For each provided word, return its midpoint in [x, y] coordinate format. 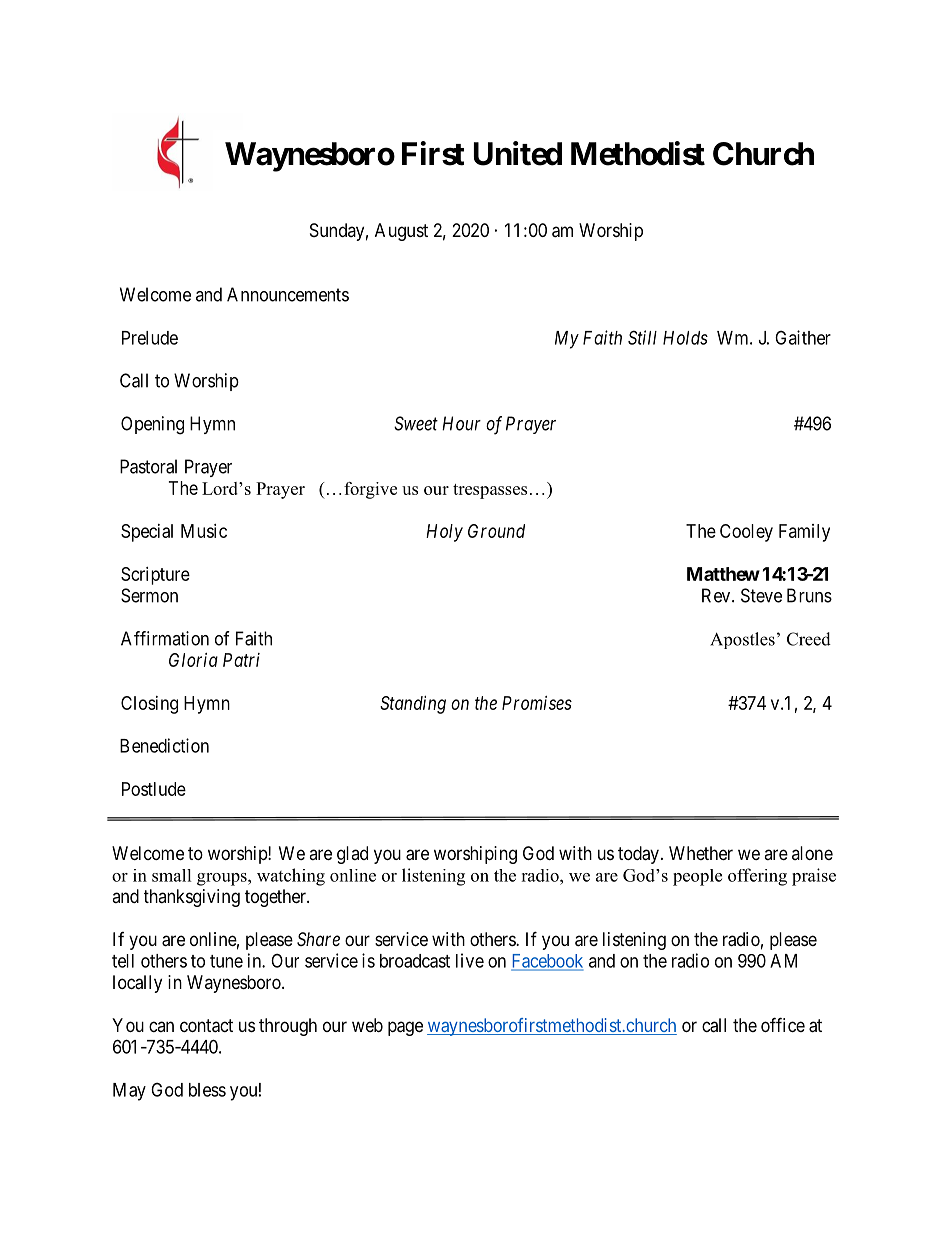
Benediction [164, 745]
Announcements [288, 294]
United [518, 153]
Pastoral [148, 466]
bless [207, 1090]
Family [804, 533]
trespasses [490, 491]
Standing [413, 705]
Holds [685, 338]
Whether [701, 853]
